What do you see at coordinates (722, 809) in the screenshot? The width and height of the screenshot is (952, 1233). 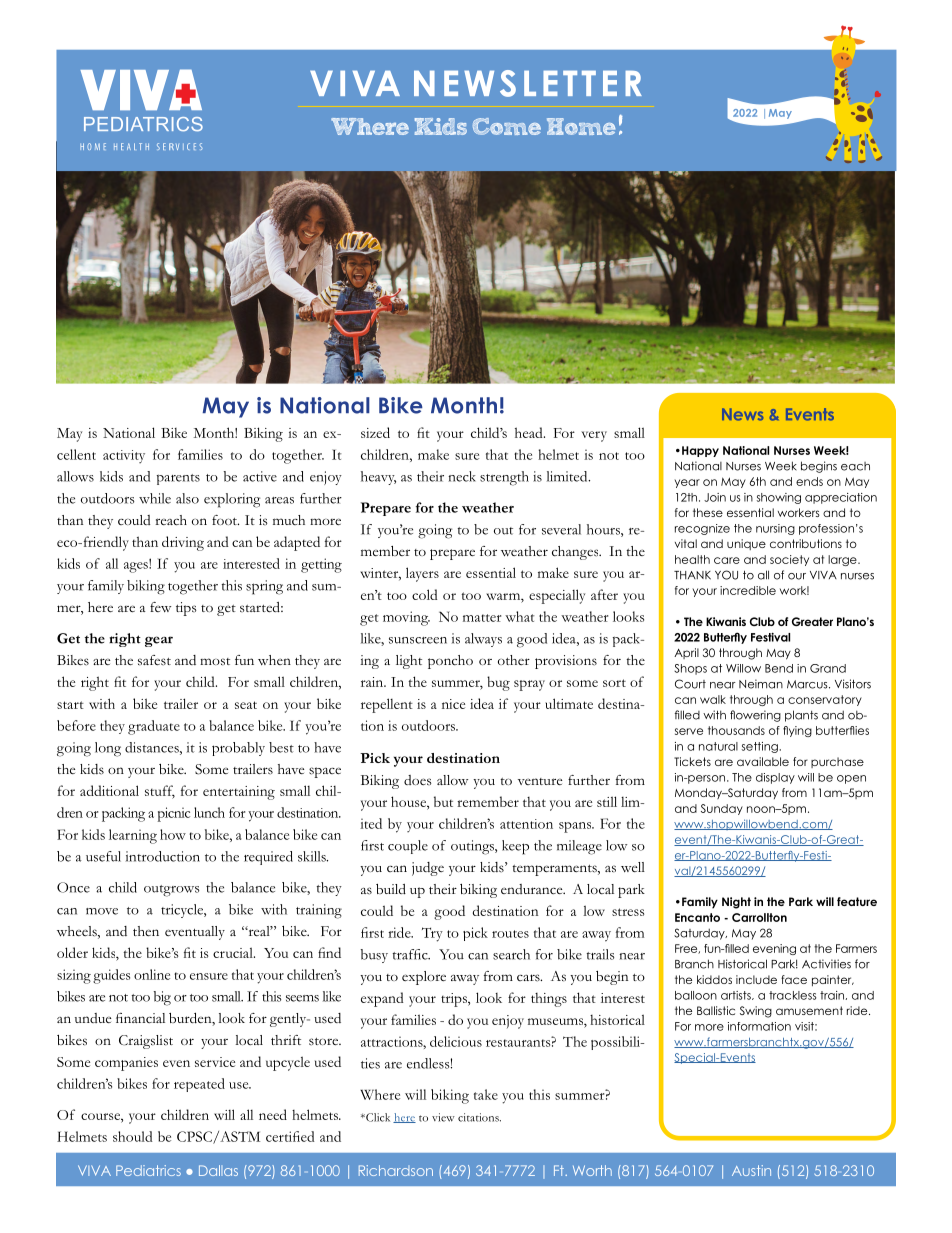 I see `Sunday` at bounding box center [722, 809].
